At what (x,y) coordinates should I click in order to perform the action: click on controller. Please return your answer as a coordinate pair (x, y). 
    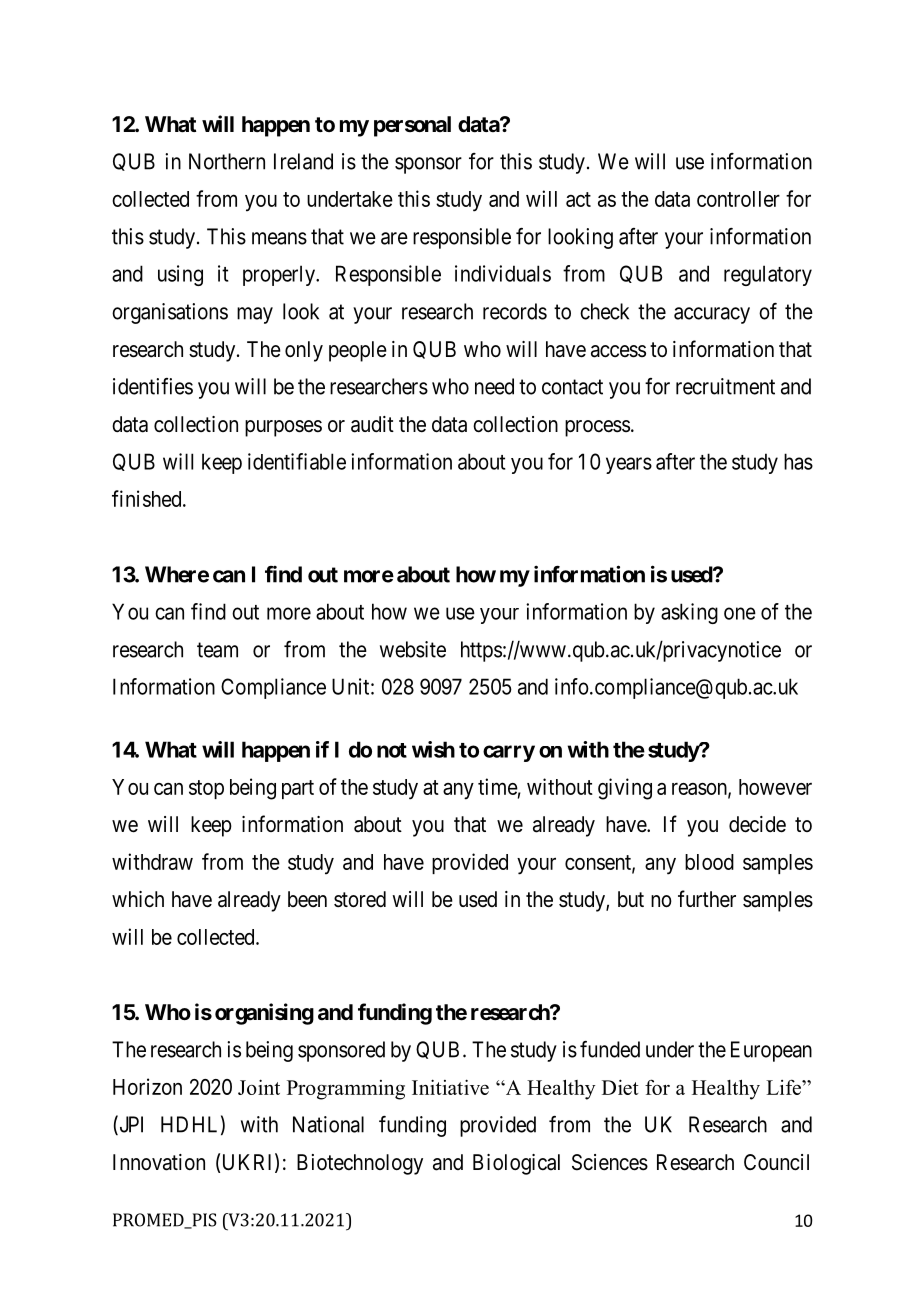
    Looking at the image, I should click on (738, 199).
